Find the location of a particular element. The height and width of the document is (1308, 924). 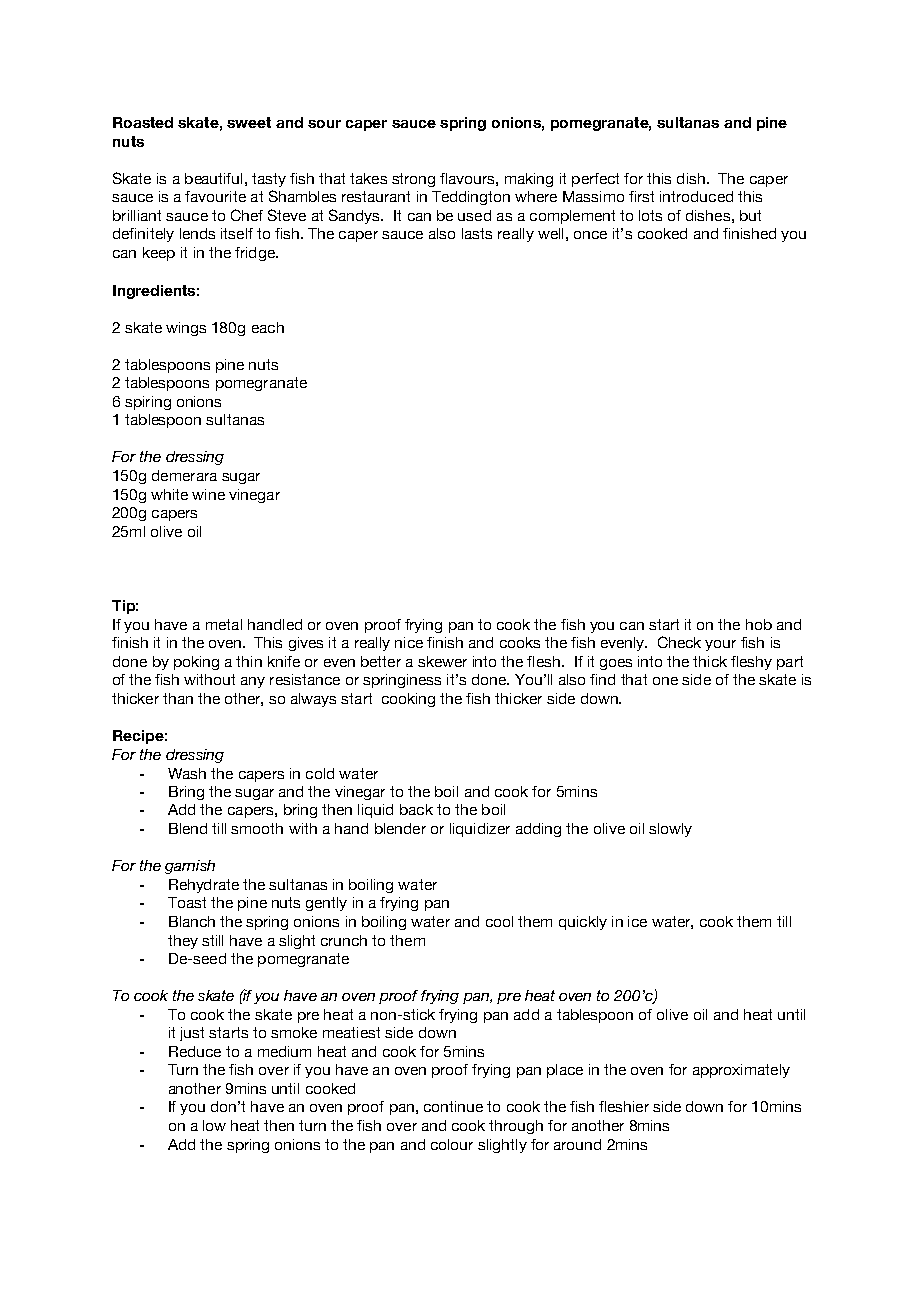

beautiful is located at coordinates (213, 178).
